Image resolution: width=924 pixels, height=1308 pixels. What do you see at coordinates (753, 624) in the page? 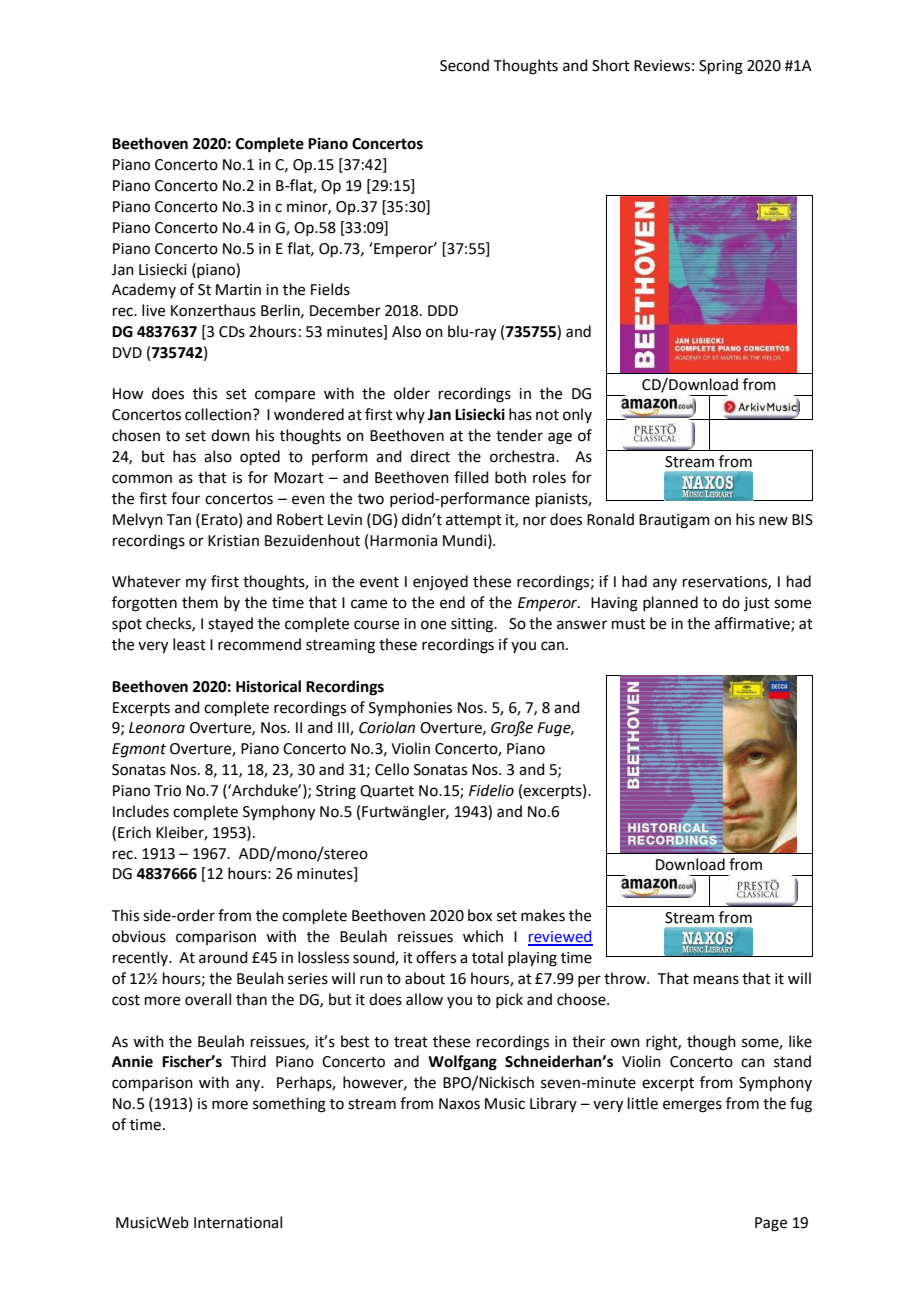
I see `affirmative` at bounding box center [753, 624].
